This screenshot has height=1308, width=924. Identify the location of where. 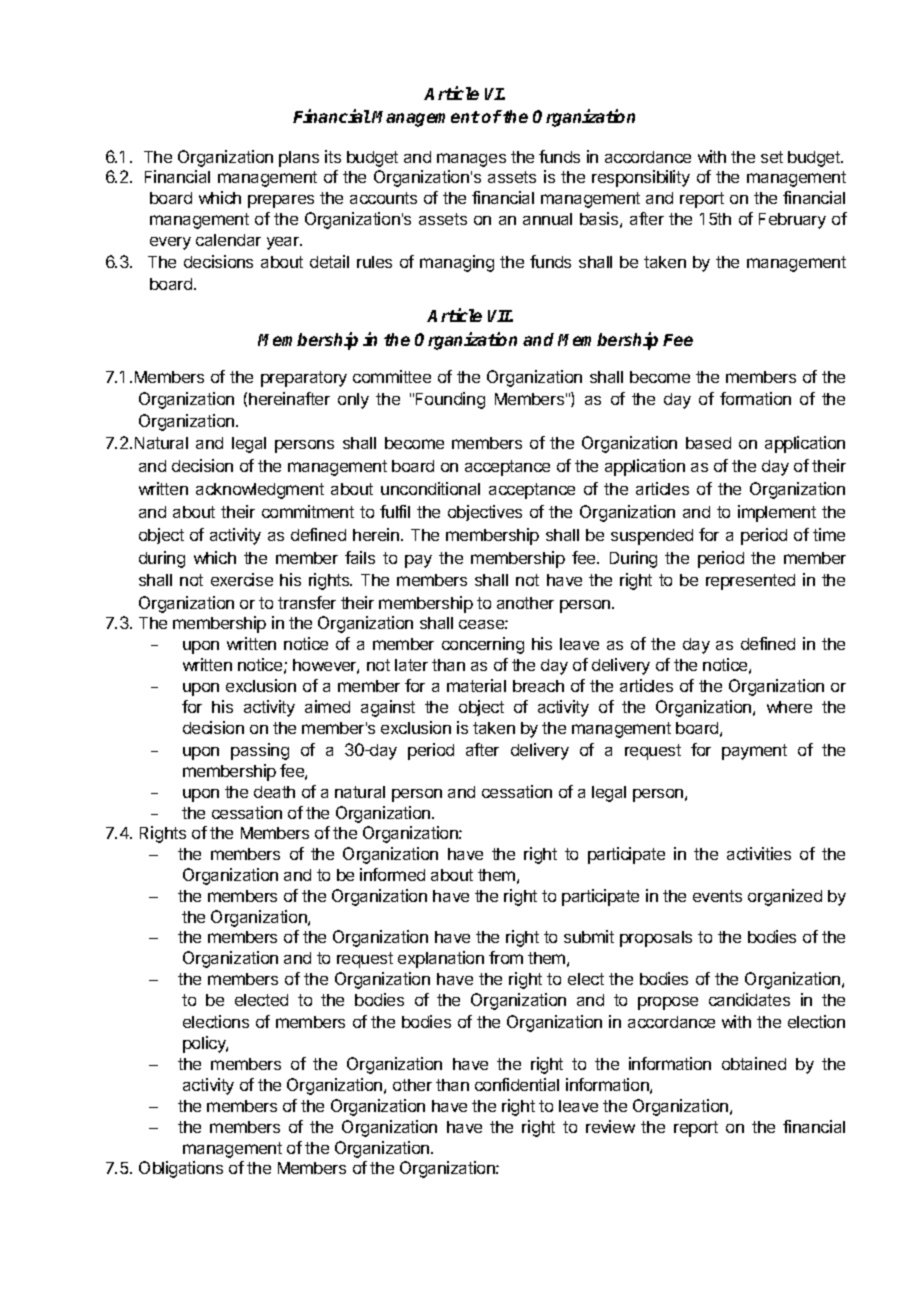
(789, 707).
